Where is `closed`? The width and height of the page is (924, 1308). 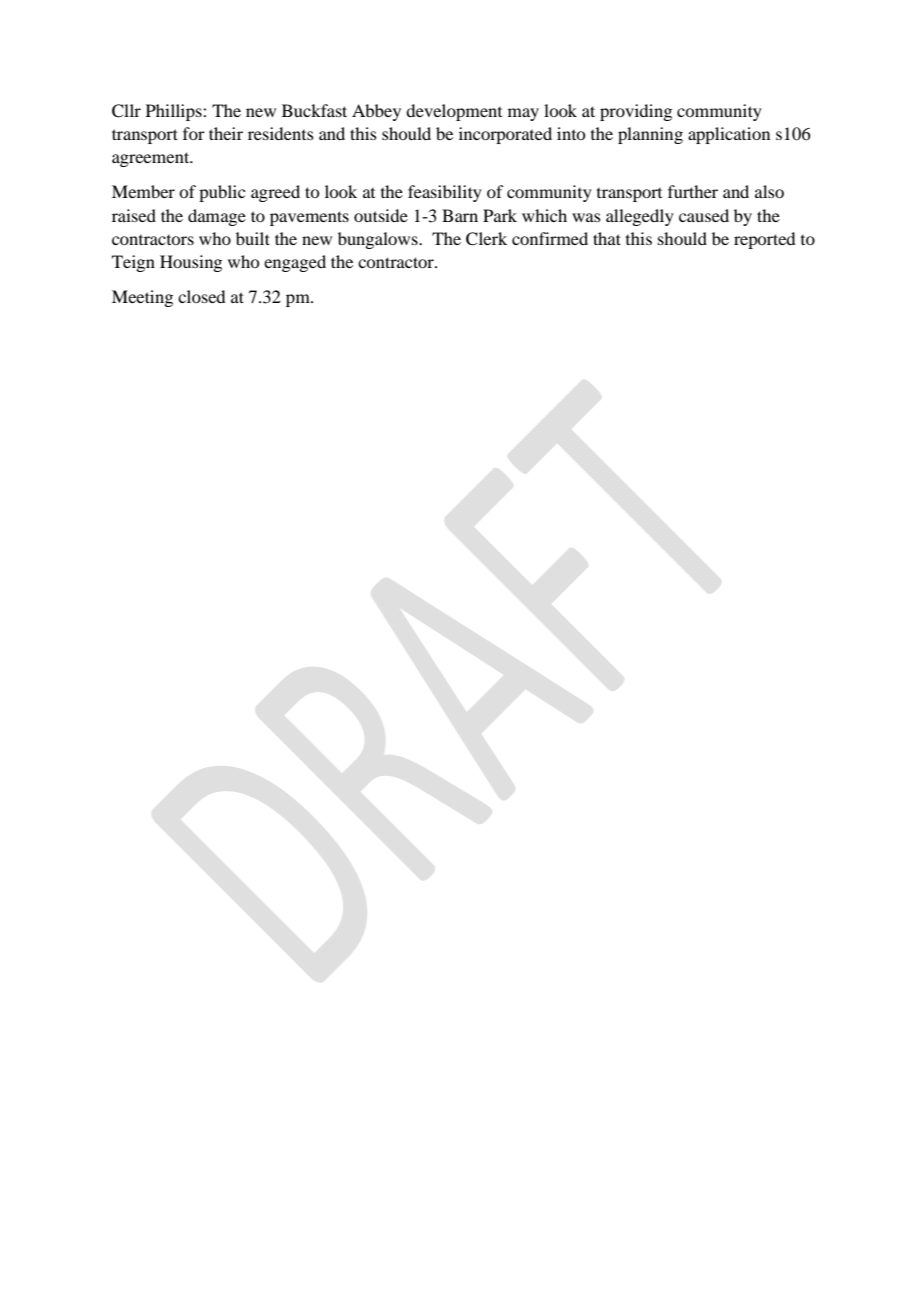
closed is located at coordinates (201, 296).
